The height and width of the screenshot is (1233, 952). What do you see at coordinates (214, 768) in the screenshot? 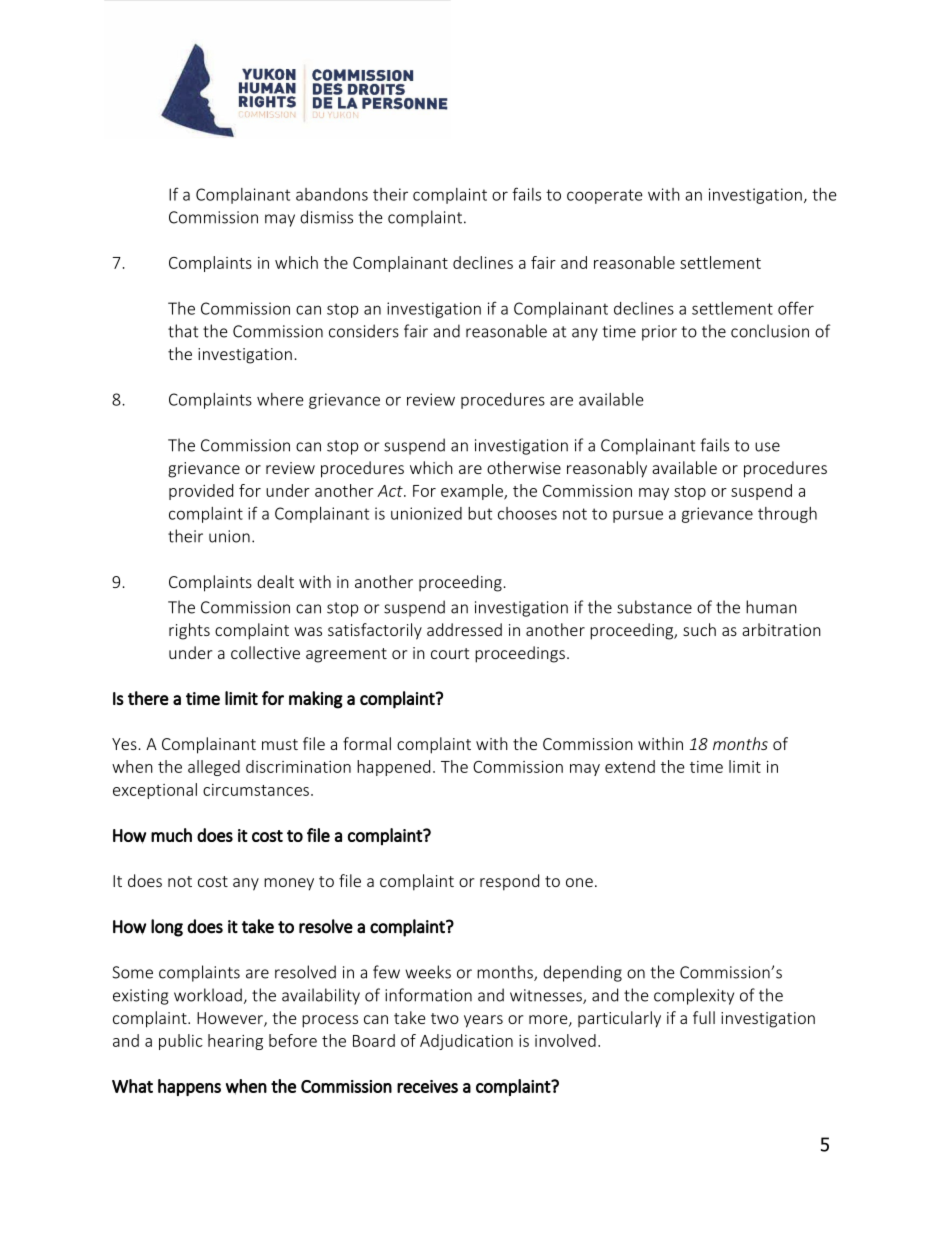
I see `alleged` at bounding box center [214, 768].
